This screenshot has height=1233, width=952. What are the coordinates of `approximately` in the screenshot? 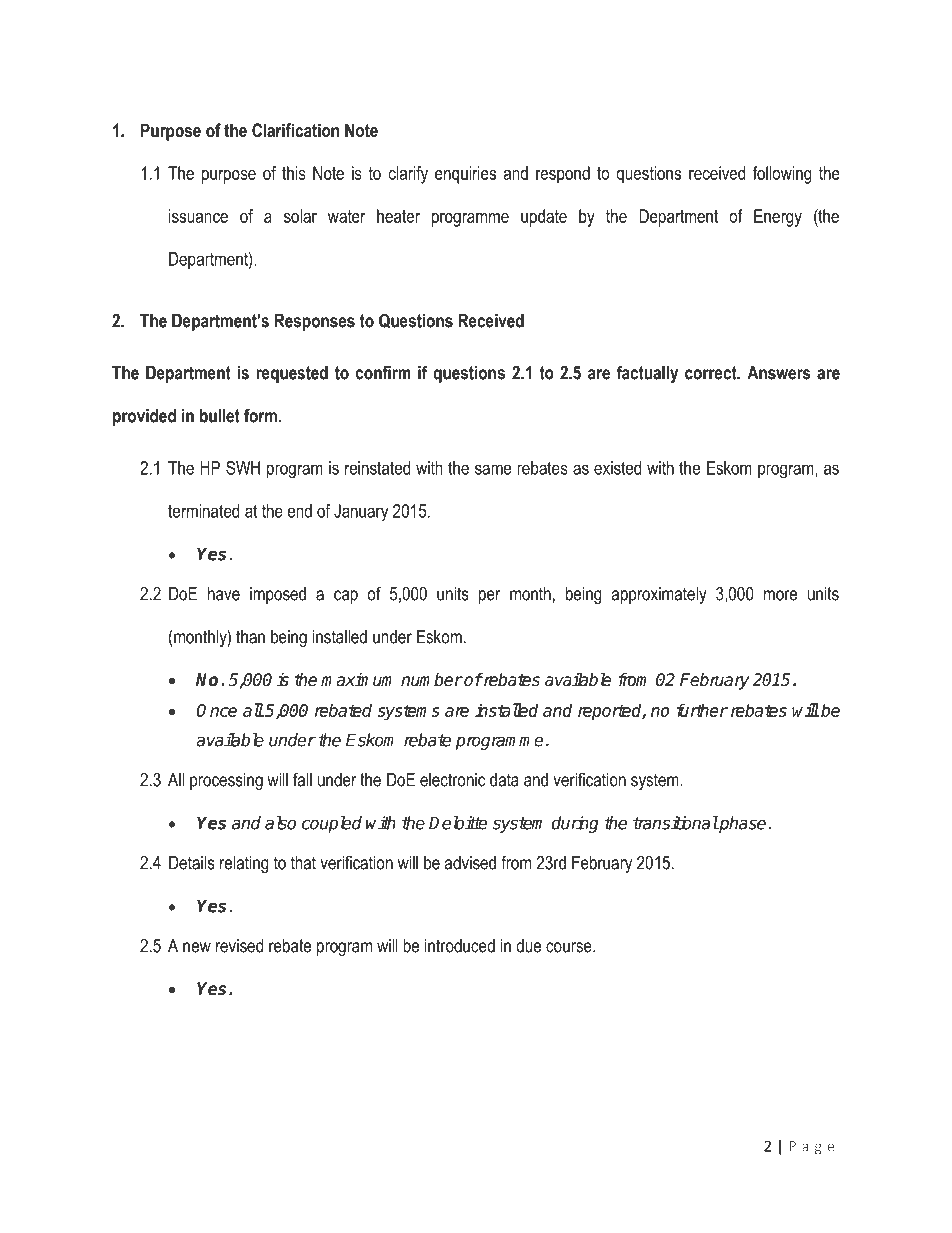 It's located at (659, 595).
